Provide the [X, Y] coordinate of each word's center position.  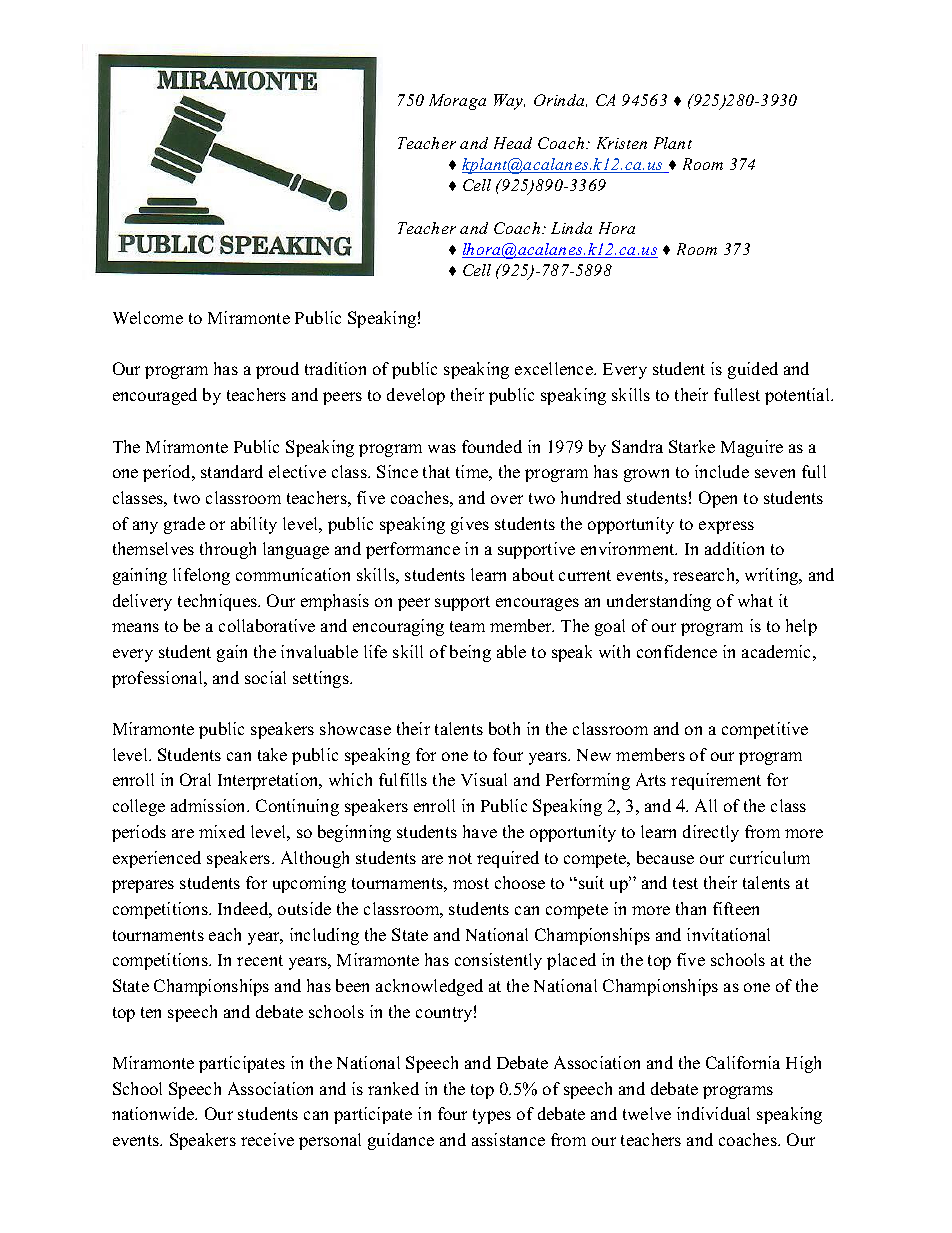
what [755, 600]
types [492, 1116]
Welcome [148, 317]
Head [513, 143]
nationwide [154, 1113]
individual [713, 1113]
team [467, 626]
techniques [218, 602]
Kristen [622, 143]
